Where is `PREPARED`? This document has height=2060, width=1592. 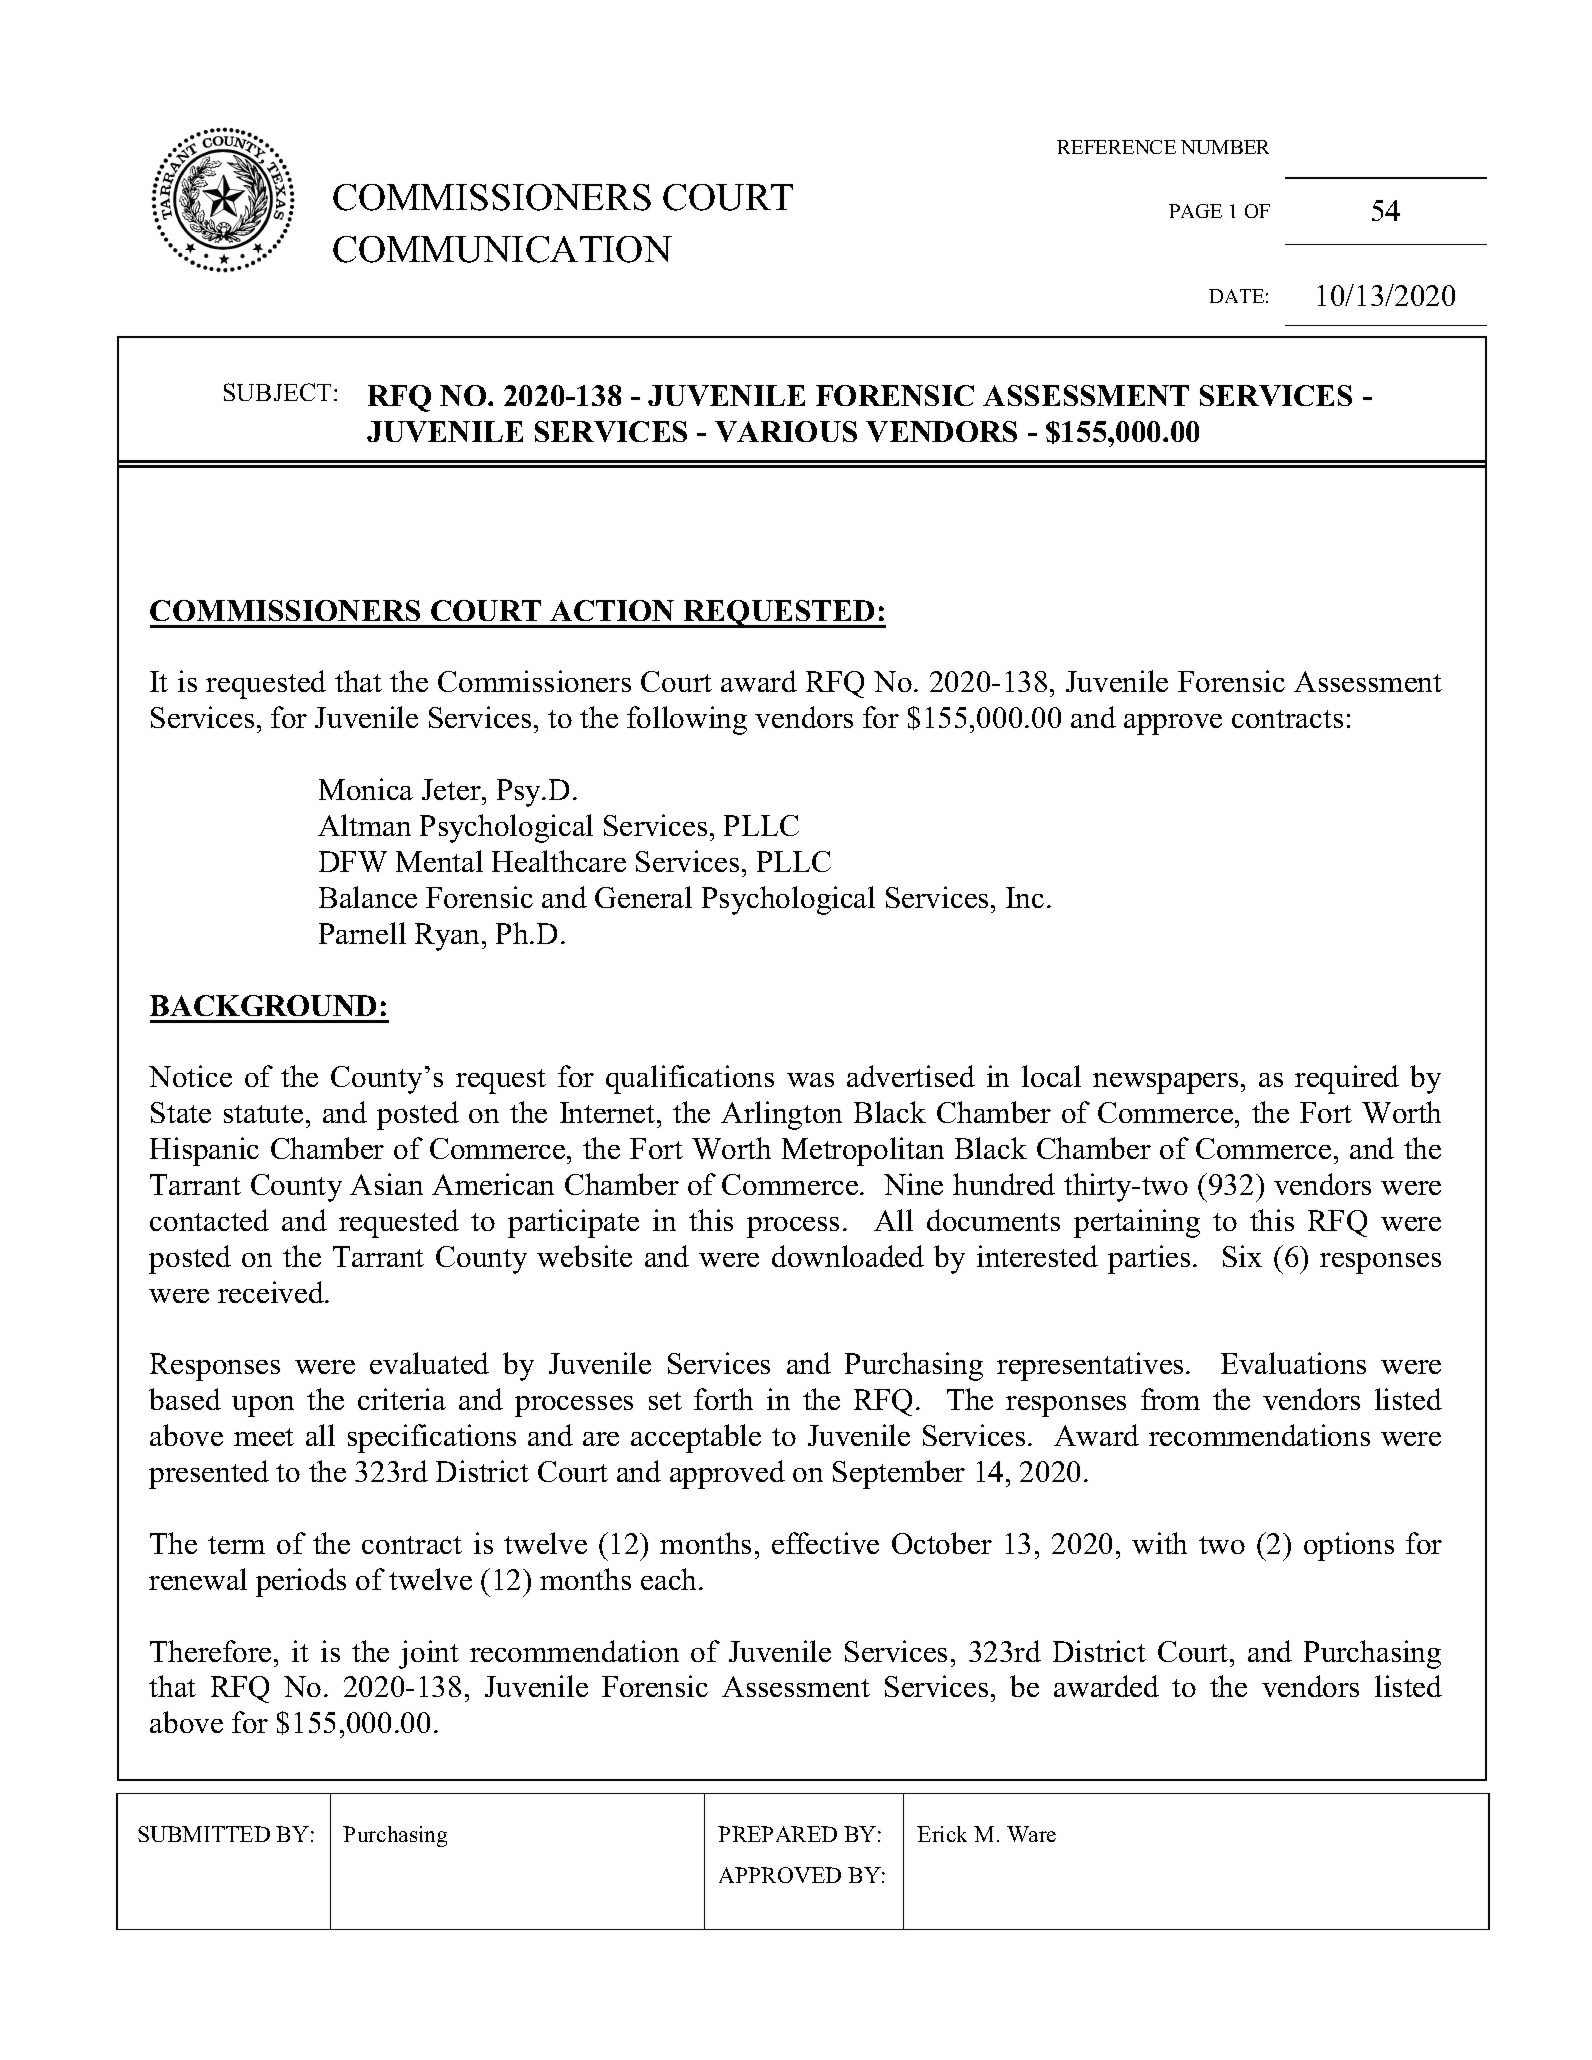 PREPARED is located at coordinates (777, 1834).
